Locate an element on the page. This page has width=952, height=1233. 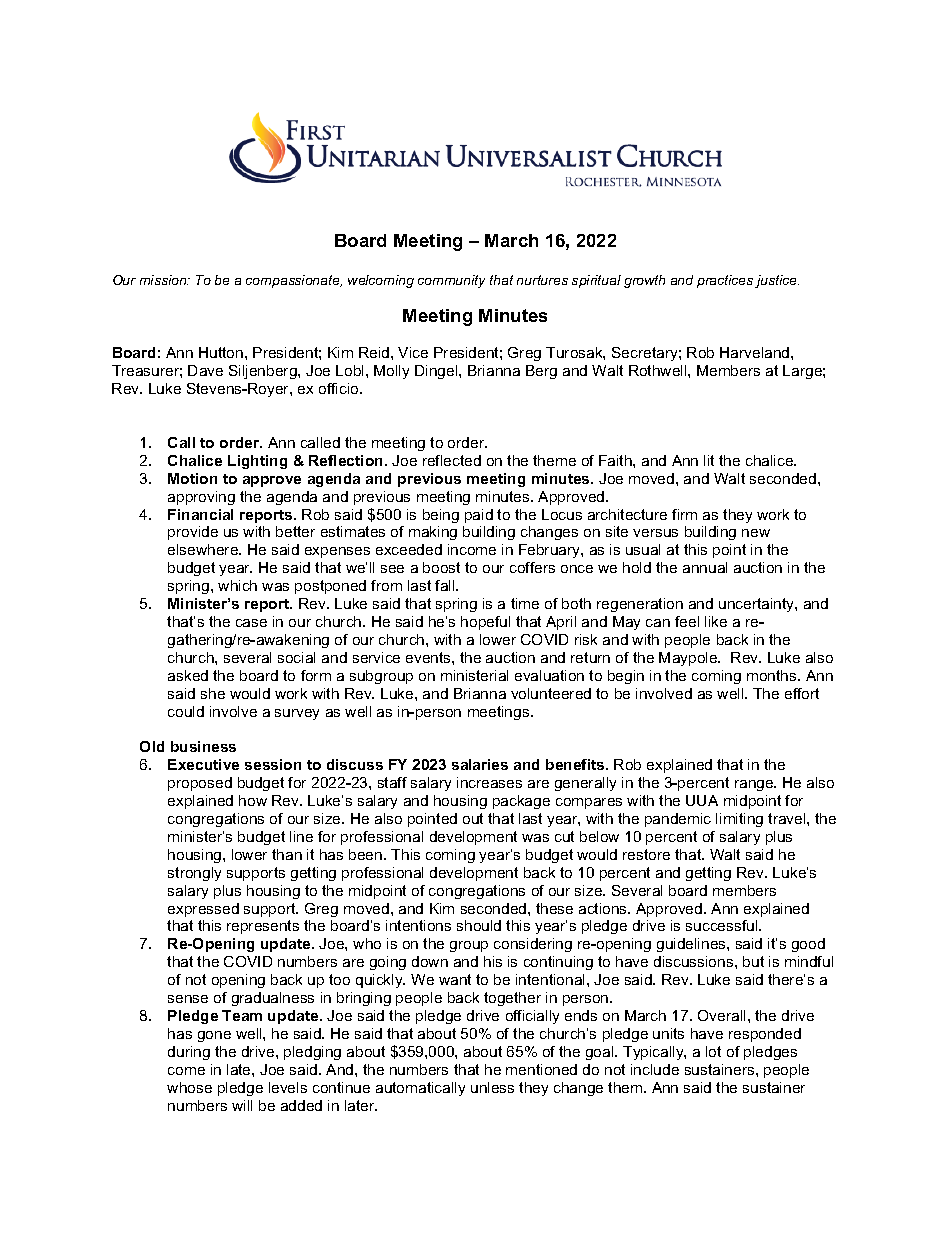
compassionate is located at coordinates (294, 281).
